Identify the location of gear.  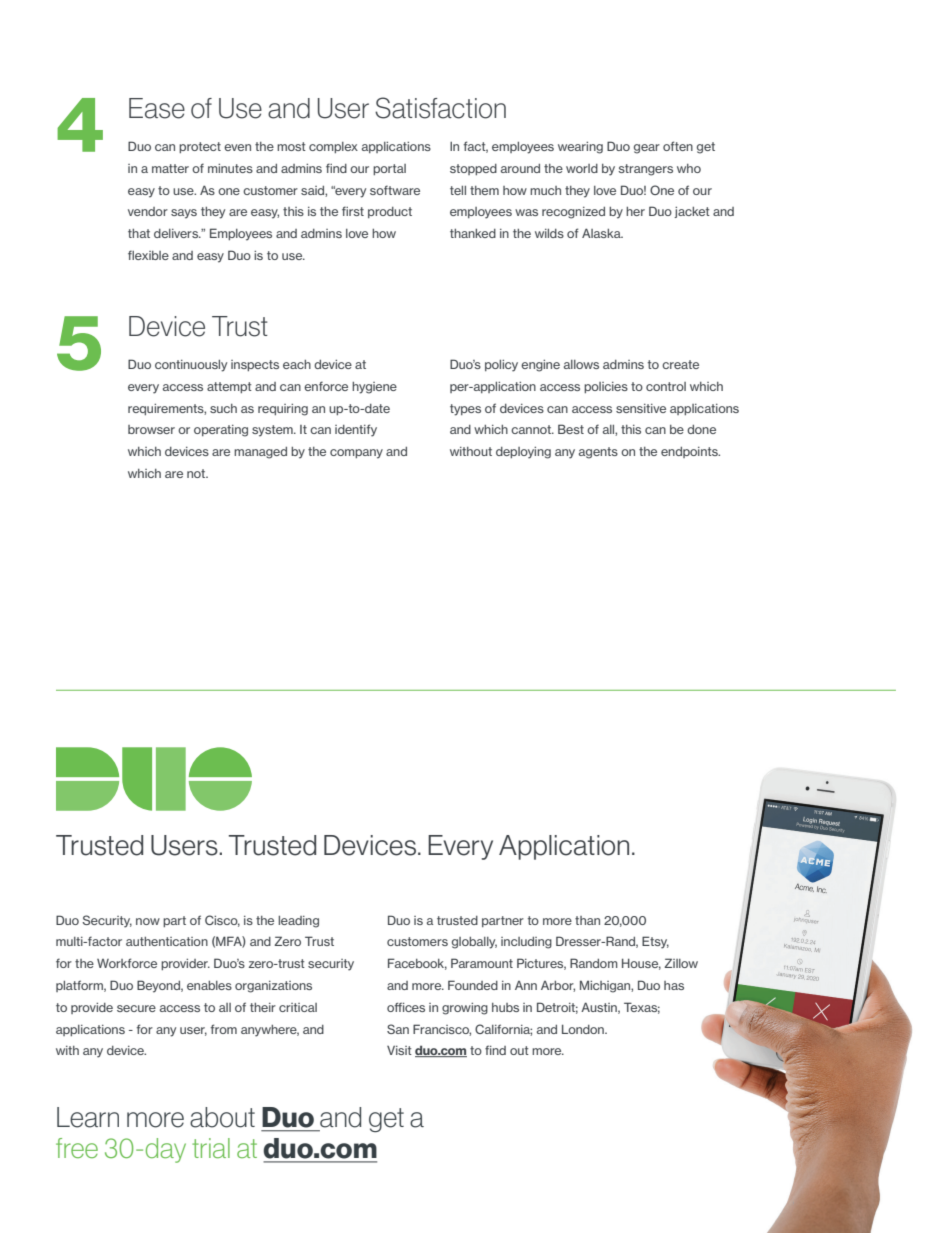
(647, 149).
